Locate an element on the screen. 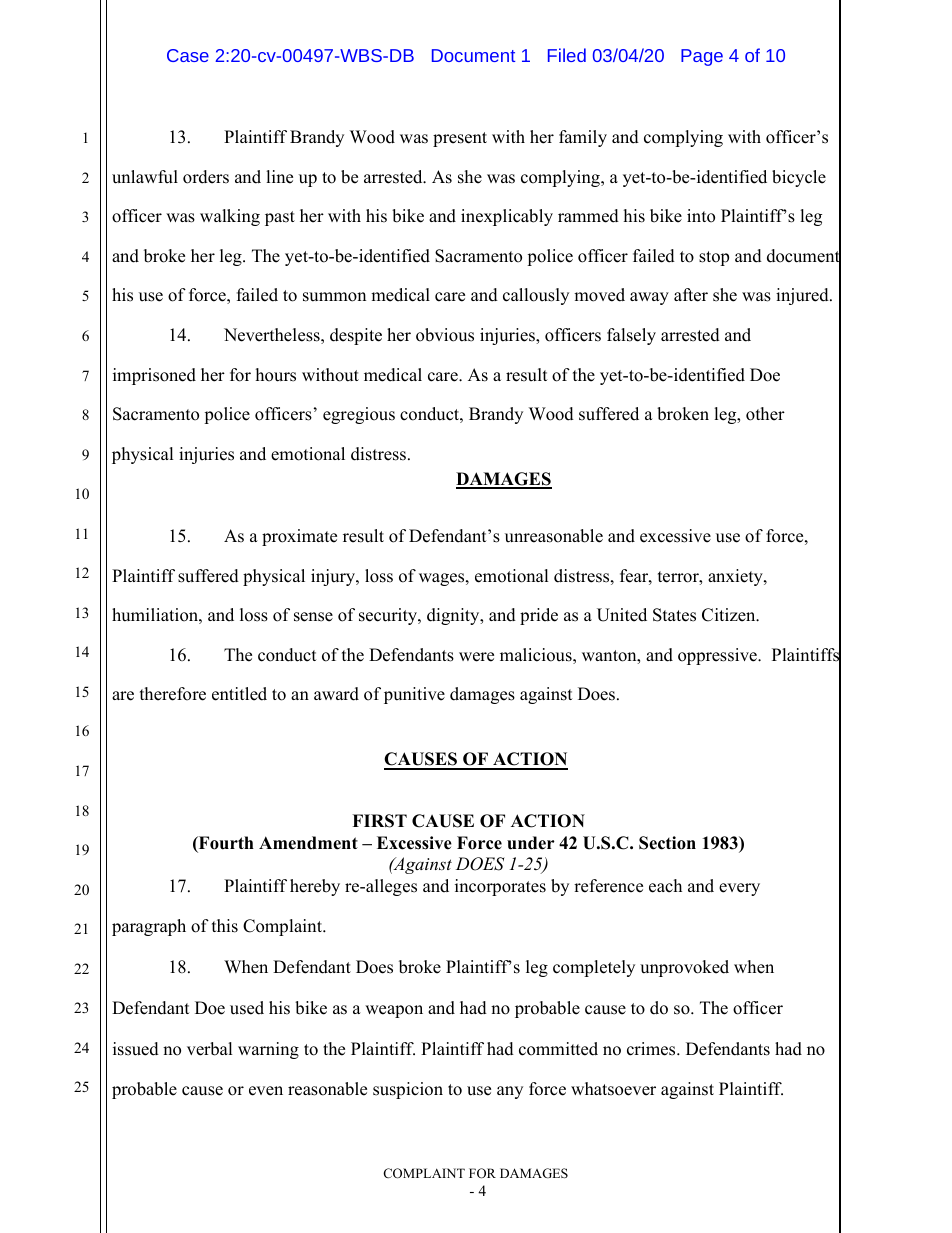 The image size is (952, 1233). punitive is located at coordinates (414, 695).
